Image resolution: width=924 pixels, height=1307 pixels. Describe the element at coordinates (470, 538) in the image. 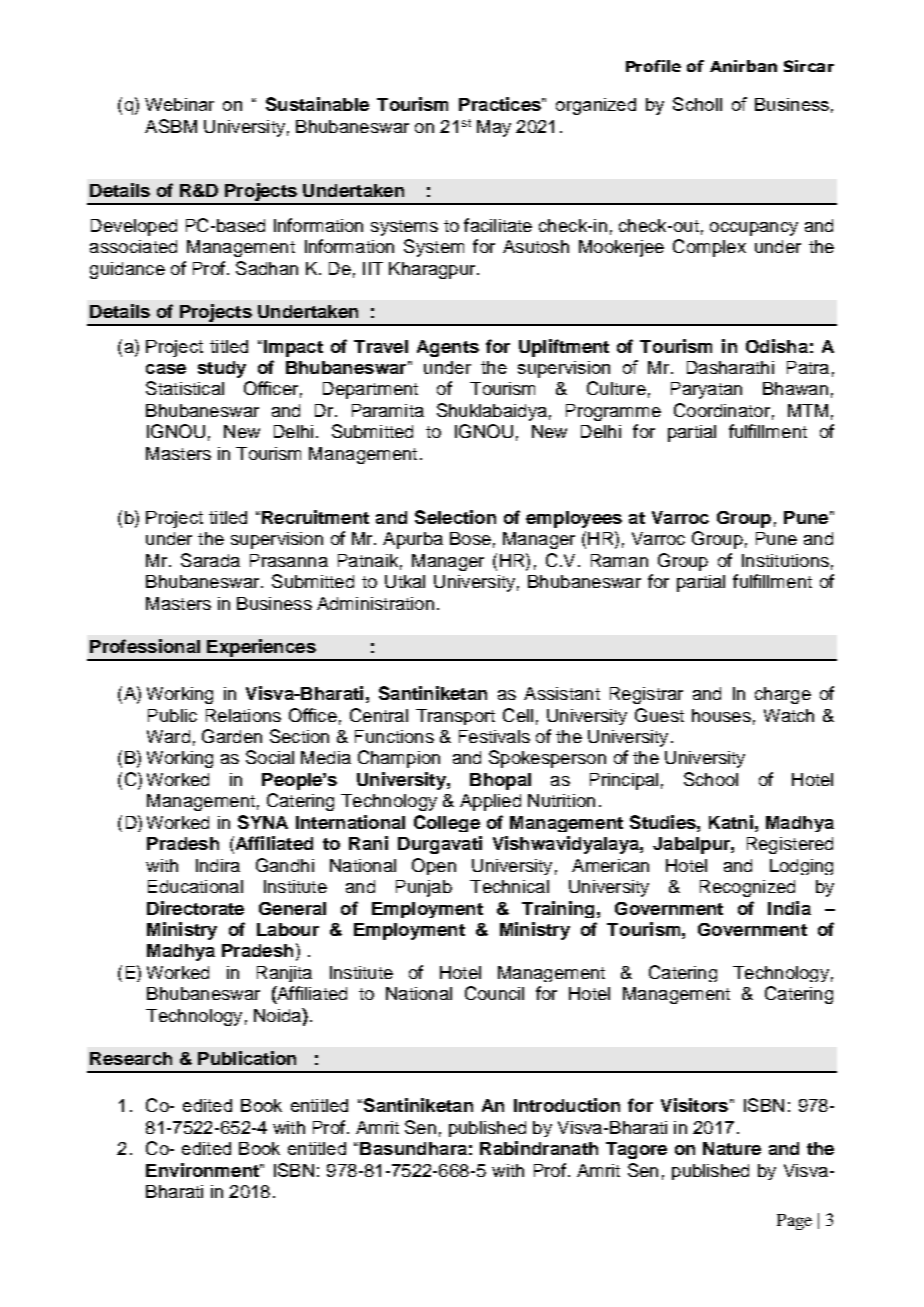

I see `Bose` at that location.
